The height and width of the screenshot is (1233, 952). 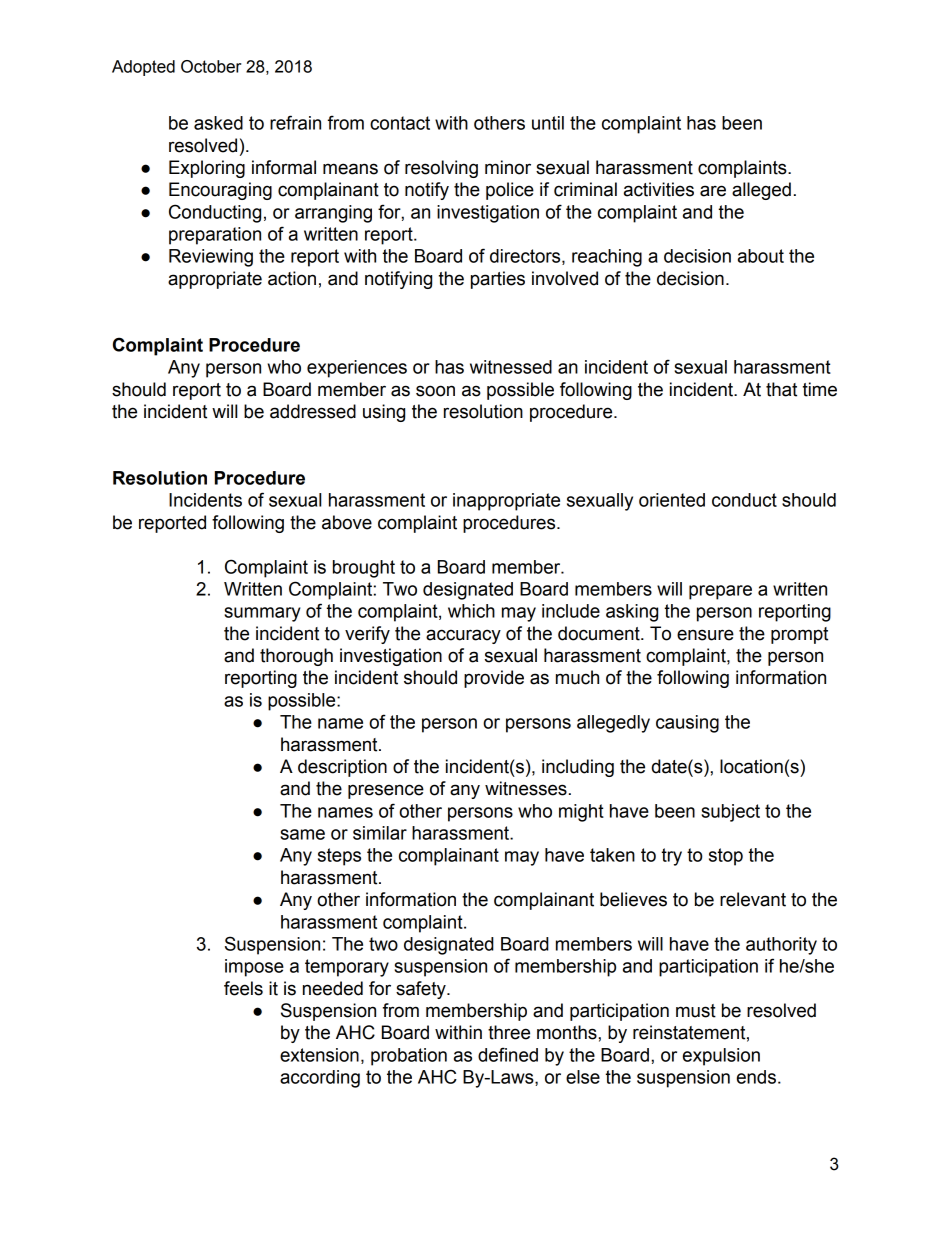 What do you see at coordinates (296, 657) in the screenshot?
I see `thorough` at bounding box center [296, 657].
